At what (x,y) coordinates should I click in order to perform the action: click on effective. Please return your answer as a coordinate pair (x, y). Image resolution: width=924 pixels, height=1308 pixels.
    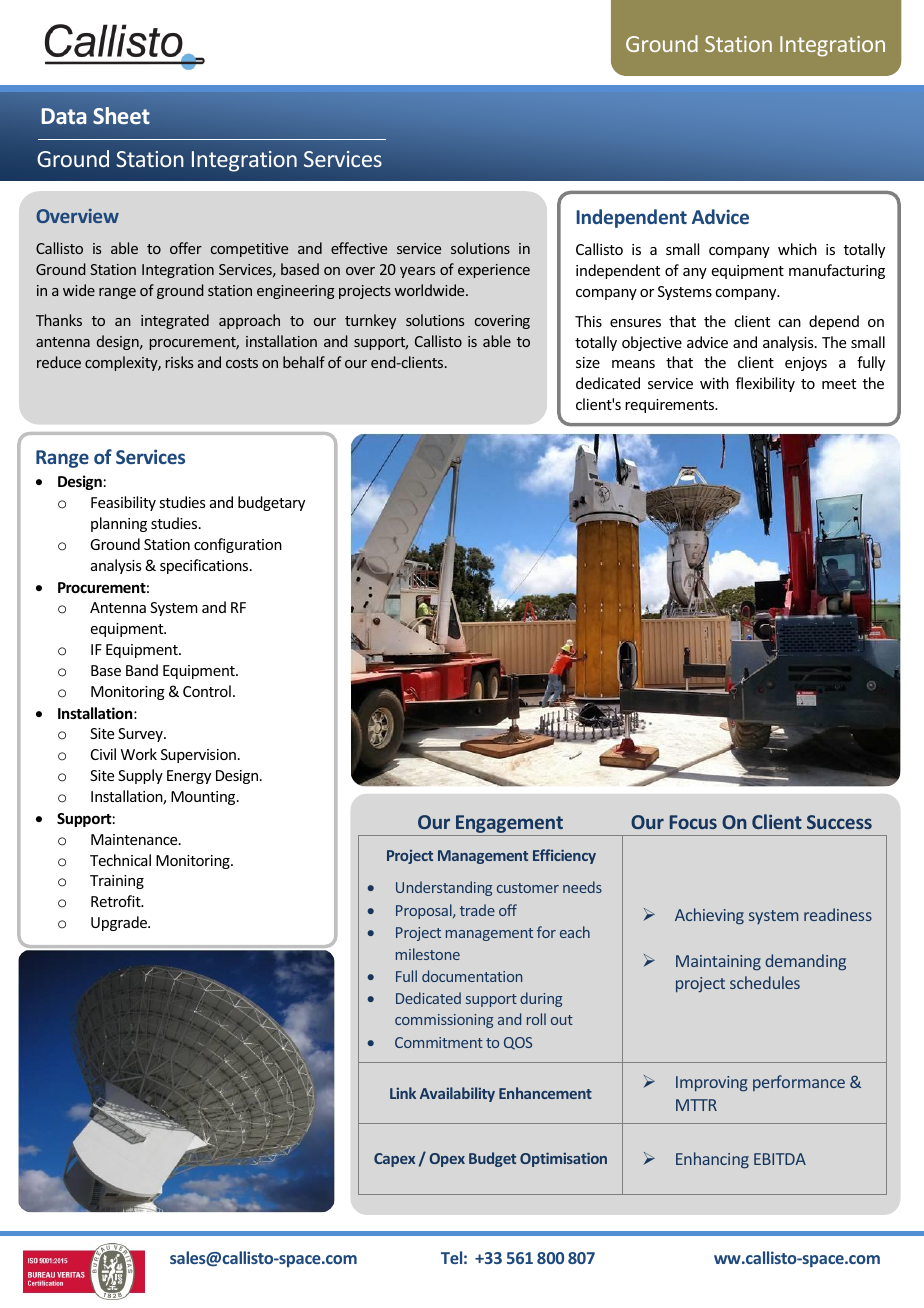
    Looking at the image, I should click on (359, 248).
